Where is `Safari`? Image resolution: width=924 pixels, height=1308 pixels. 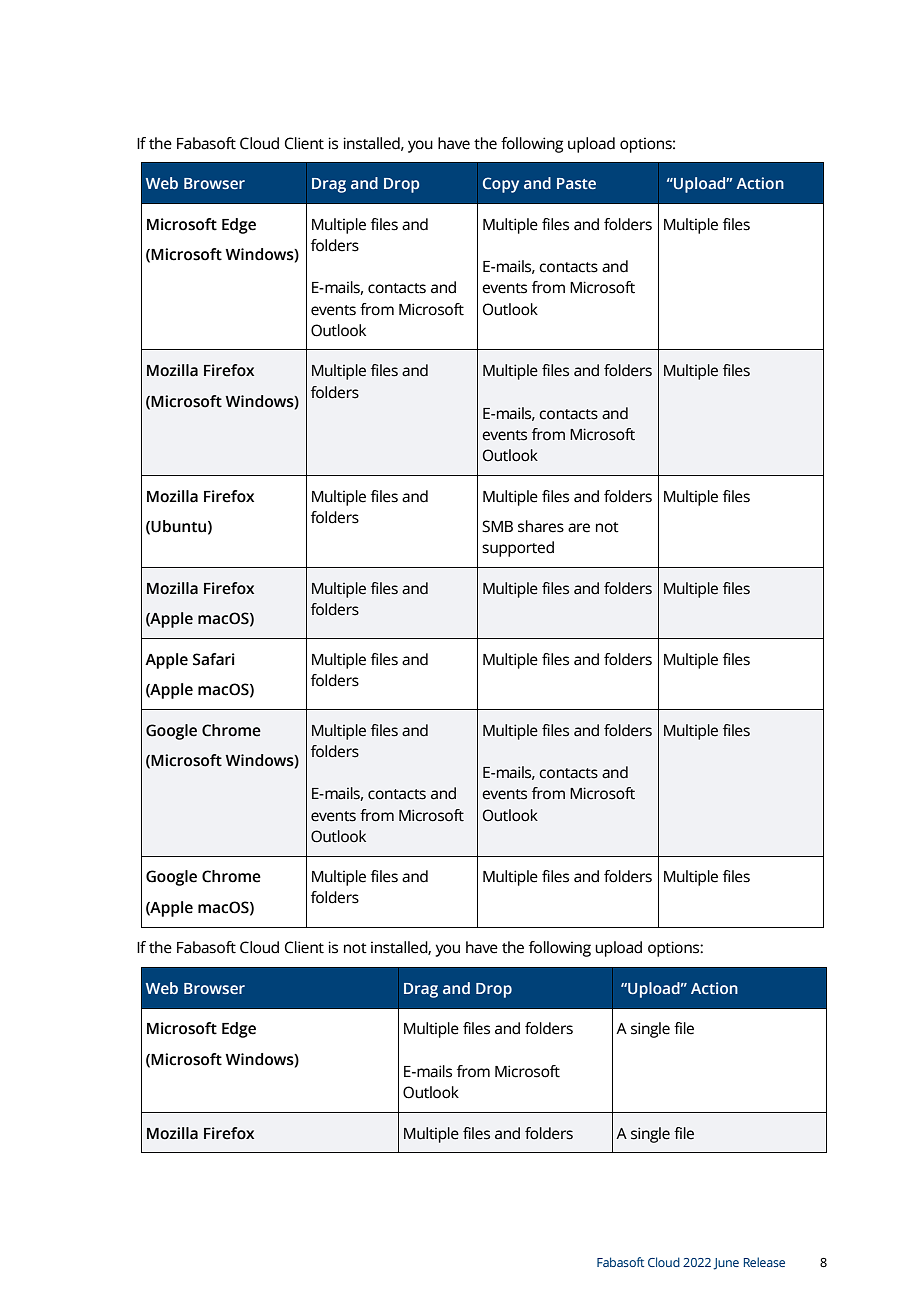
Safari is located at coordinates (214, 659).
